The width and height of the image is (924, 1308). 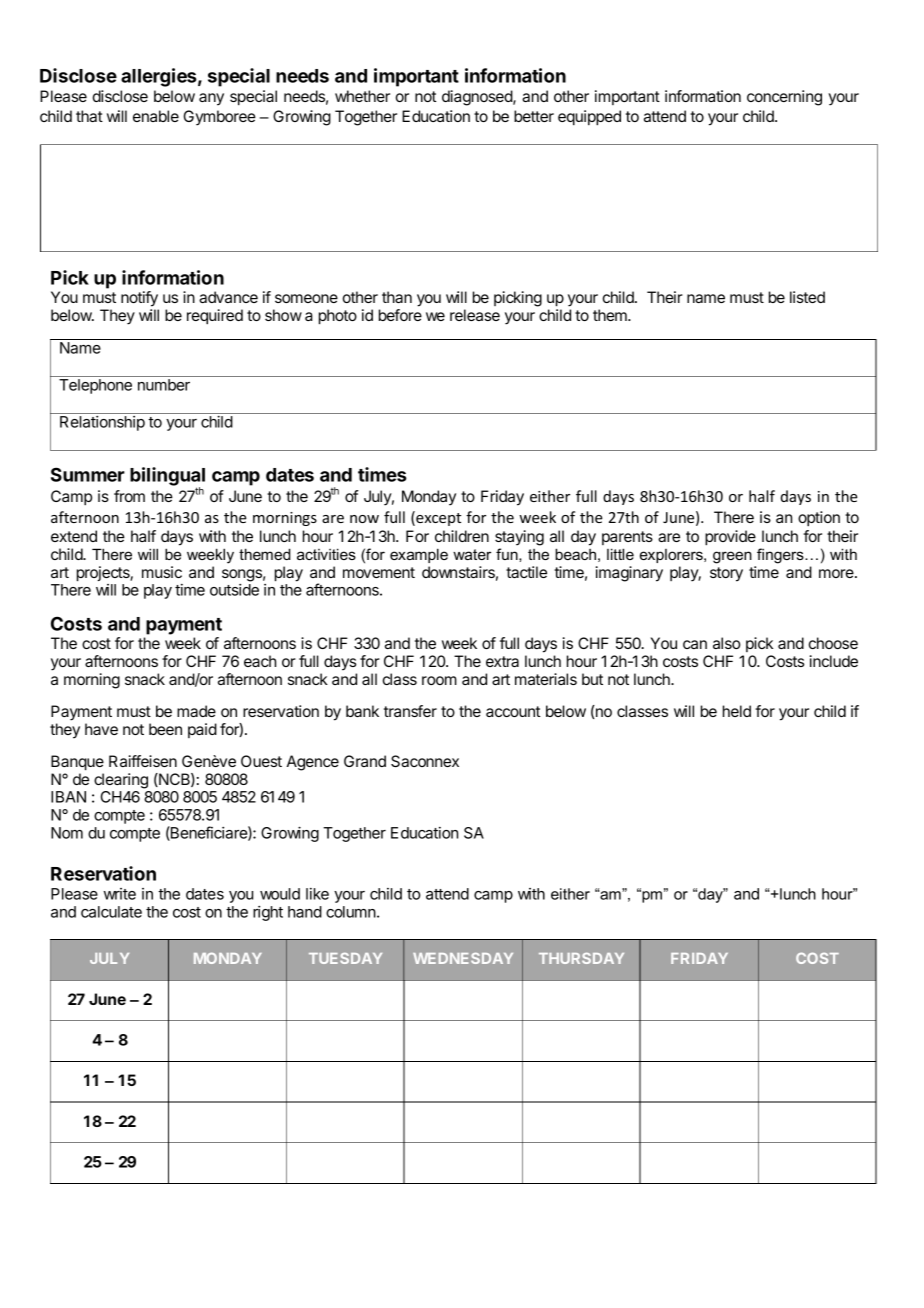 I want to click on release, so click(x=475, y=315).
